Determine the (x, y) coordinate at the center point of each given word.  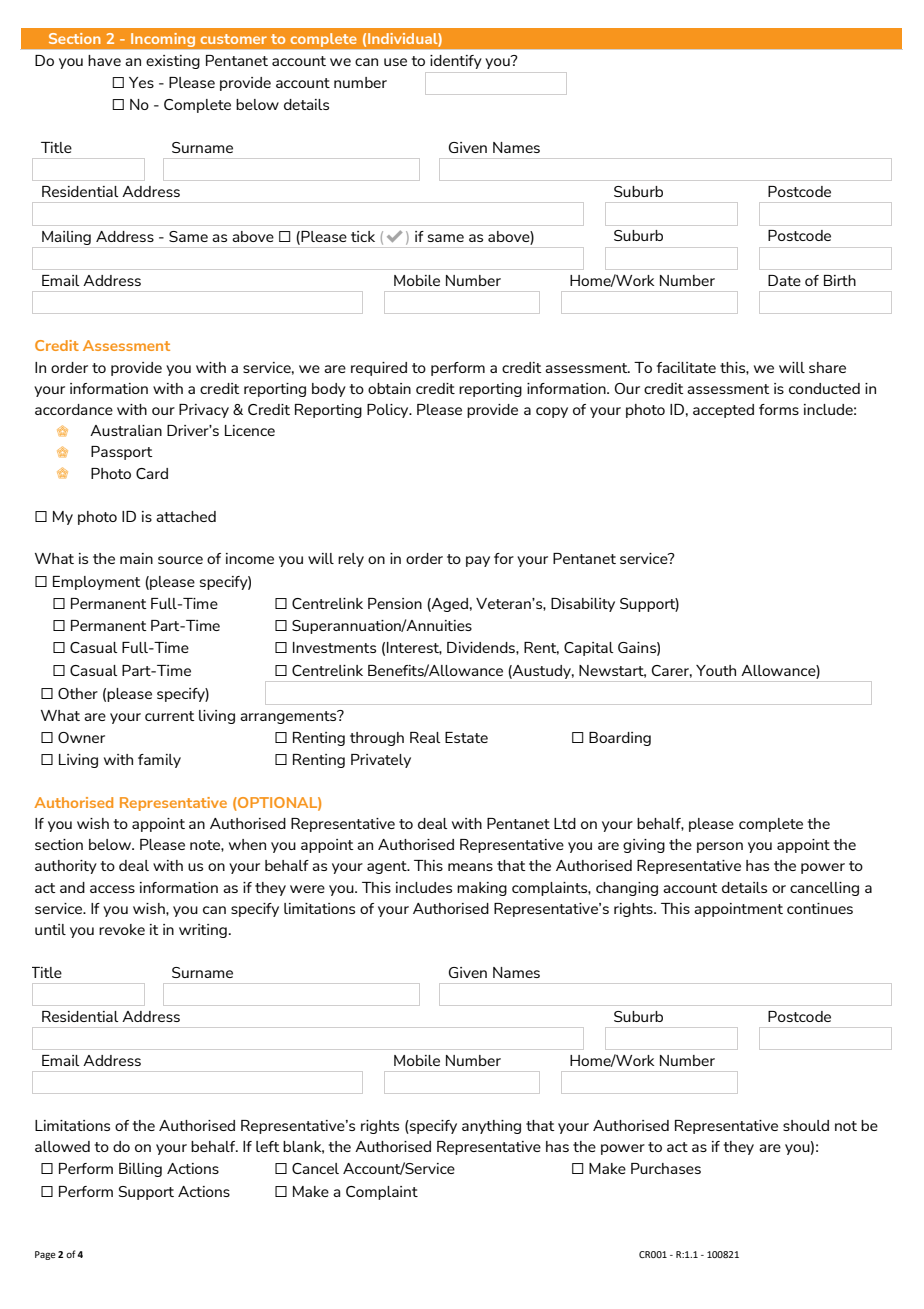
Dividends (482, 647)
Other (78, 693)
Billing (140, 1170)
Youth (716, 670)
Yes (141, 82)
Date (784, 280)
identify (456, 62)
